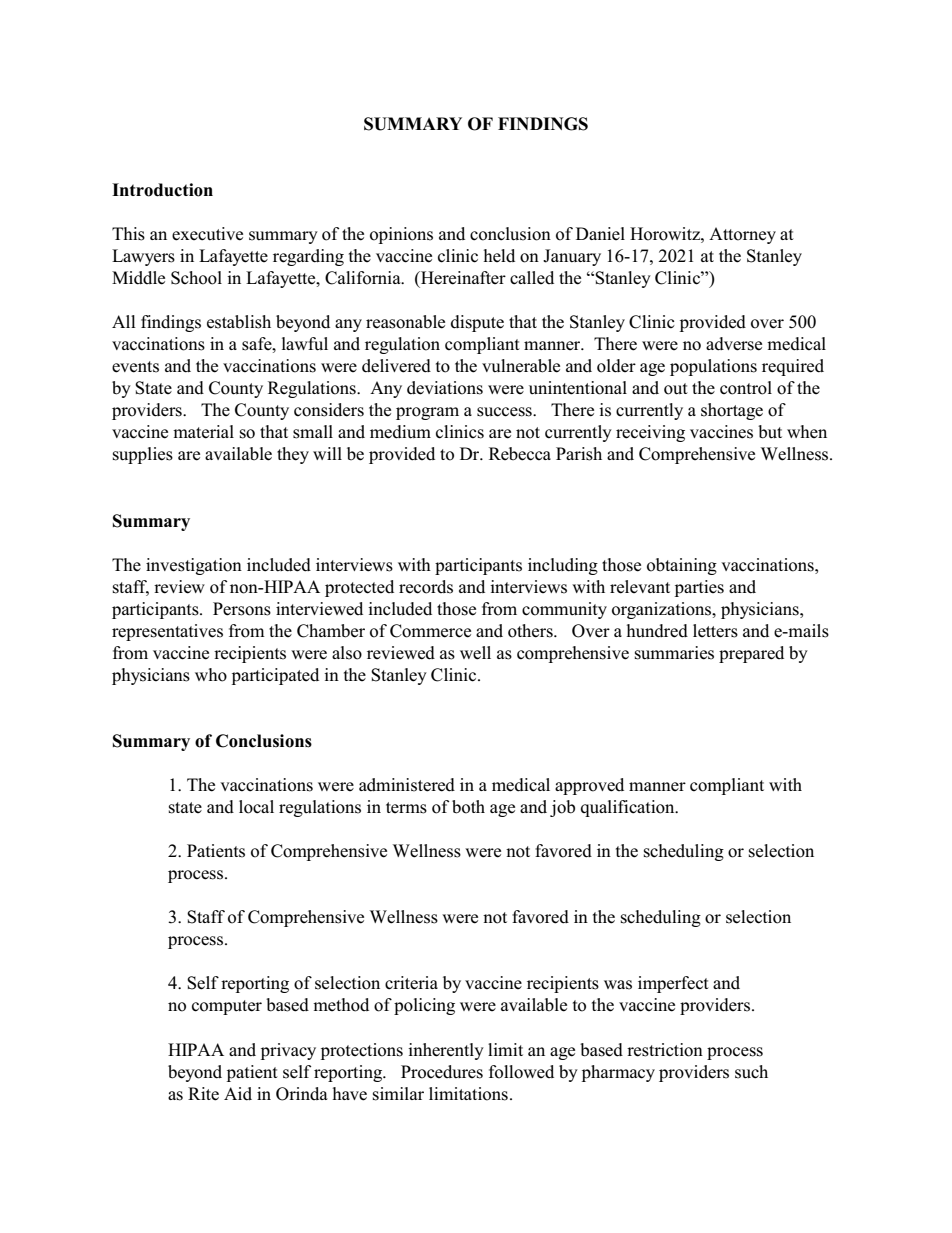 This page has height=1233, width=952. Describe the element at coordinates (430, 631) in the page. I see `Commerce` at that location.
